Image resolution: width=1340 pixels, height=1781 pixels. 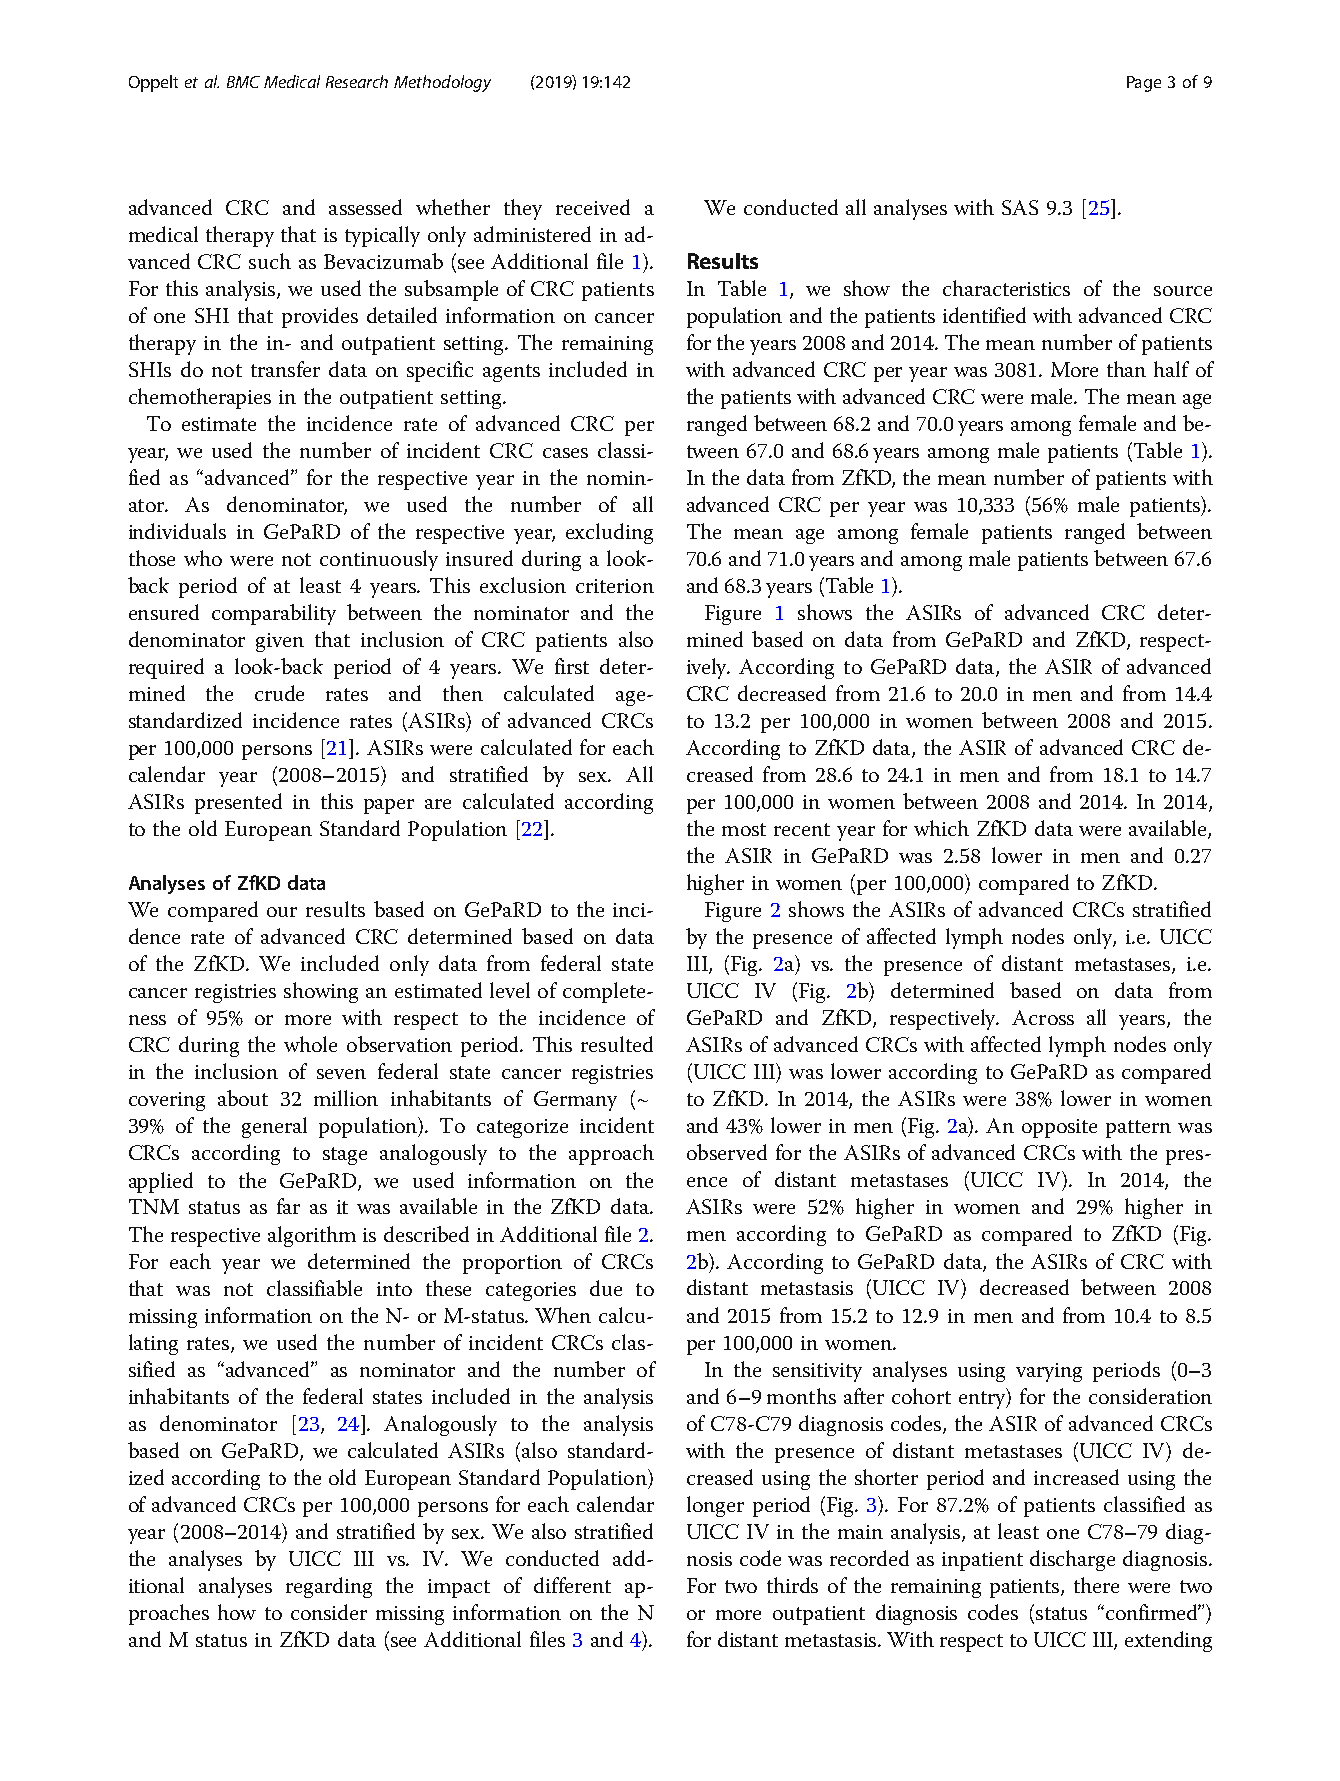 I want to click on due, so click(x=606, y=1288).
